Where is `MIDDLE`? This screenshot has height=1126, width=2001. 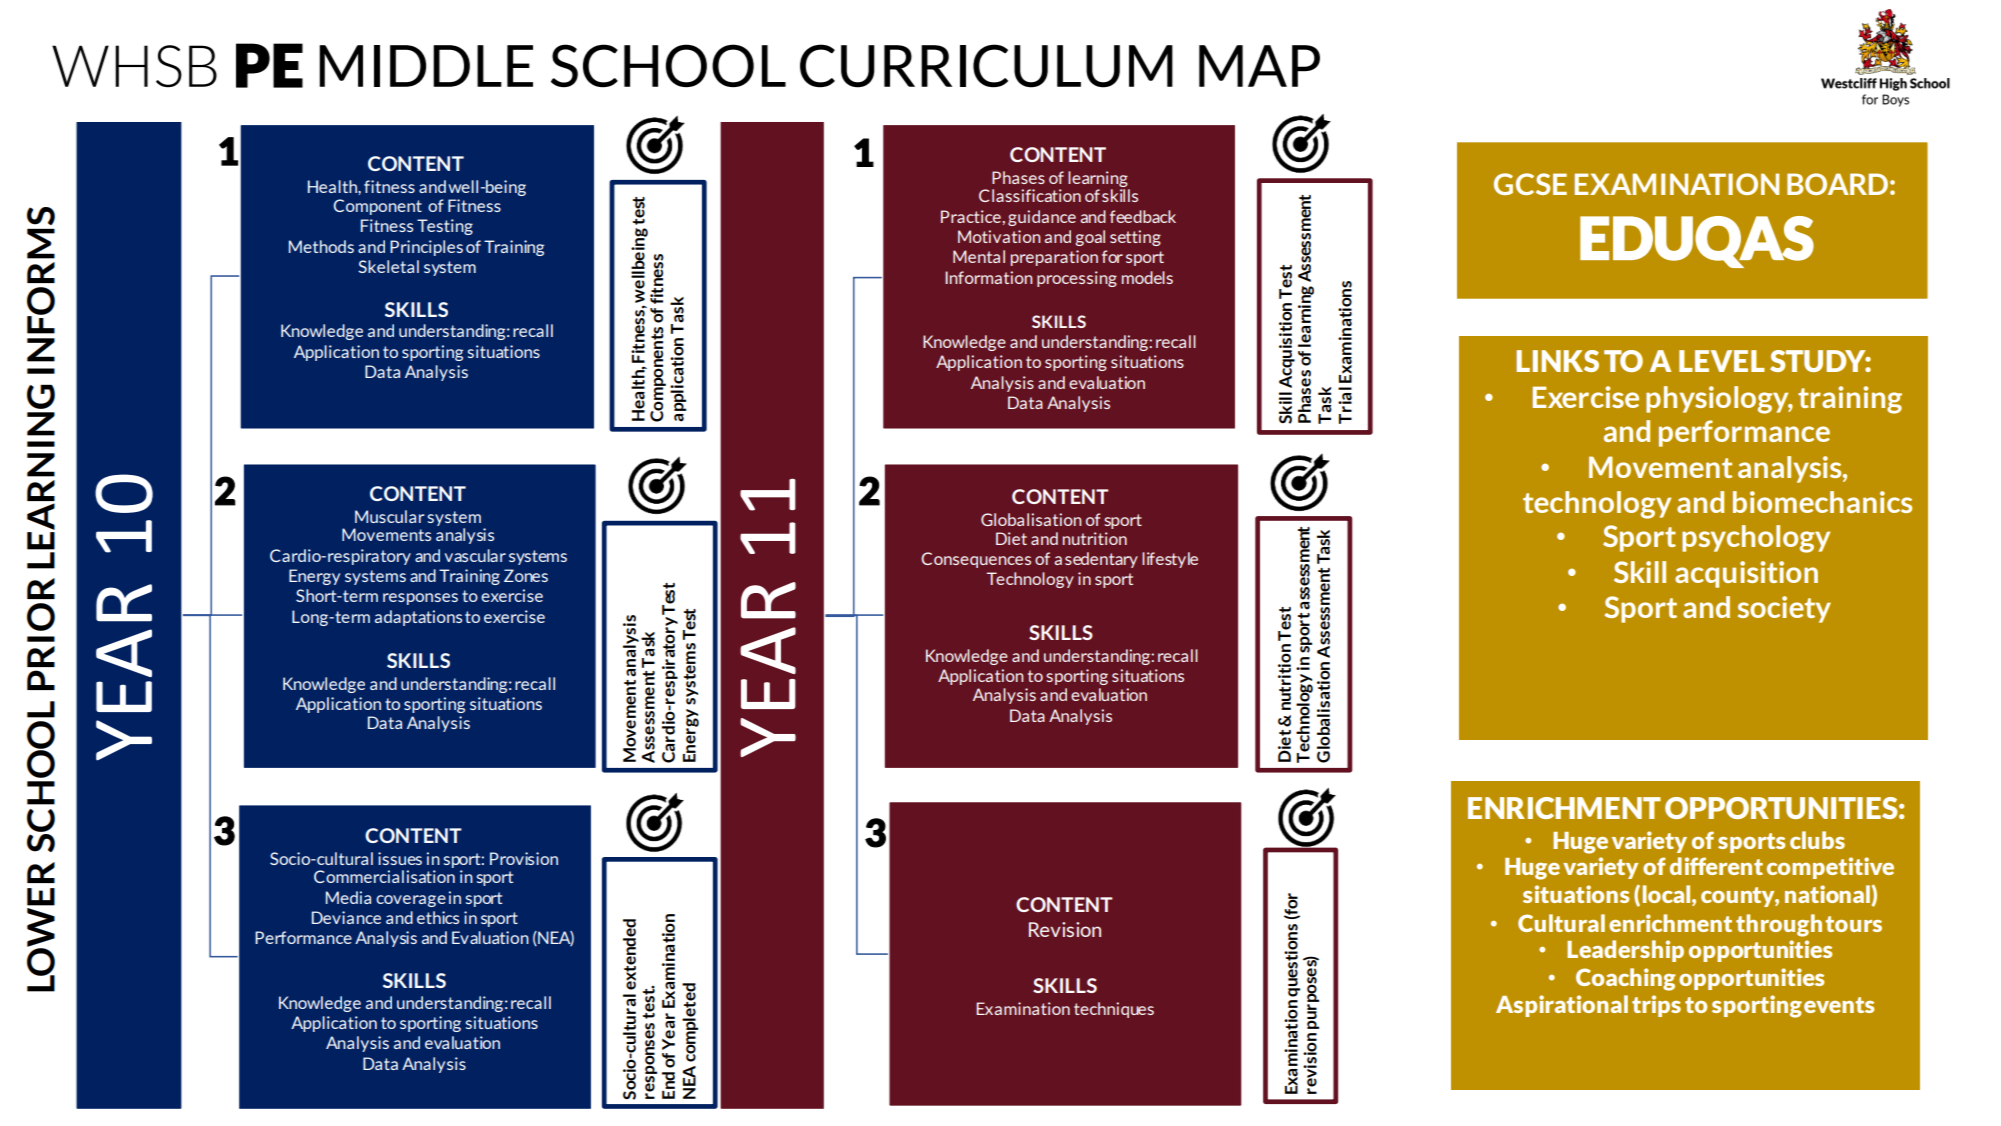
MIDDLE is located at coordinates (426, 66).
